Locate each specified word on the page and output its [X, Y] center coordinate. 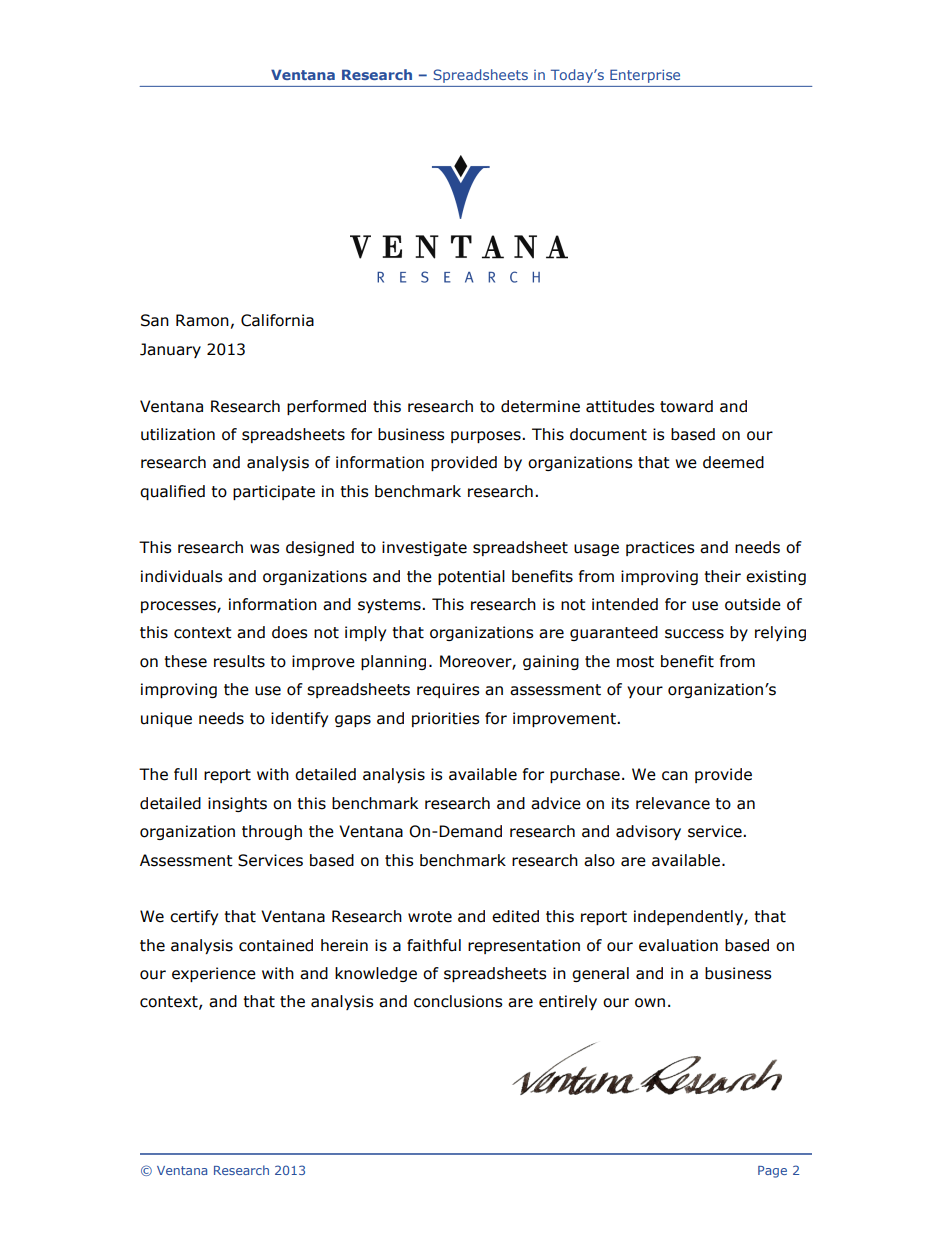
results [239, 661]
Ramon [202, 320]
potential [471, 577]
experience [214, 974]
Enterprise [645, 76]
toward [686, 406]
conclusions [458, 1001]
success [694, 634]
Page [772, 1172]
